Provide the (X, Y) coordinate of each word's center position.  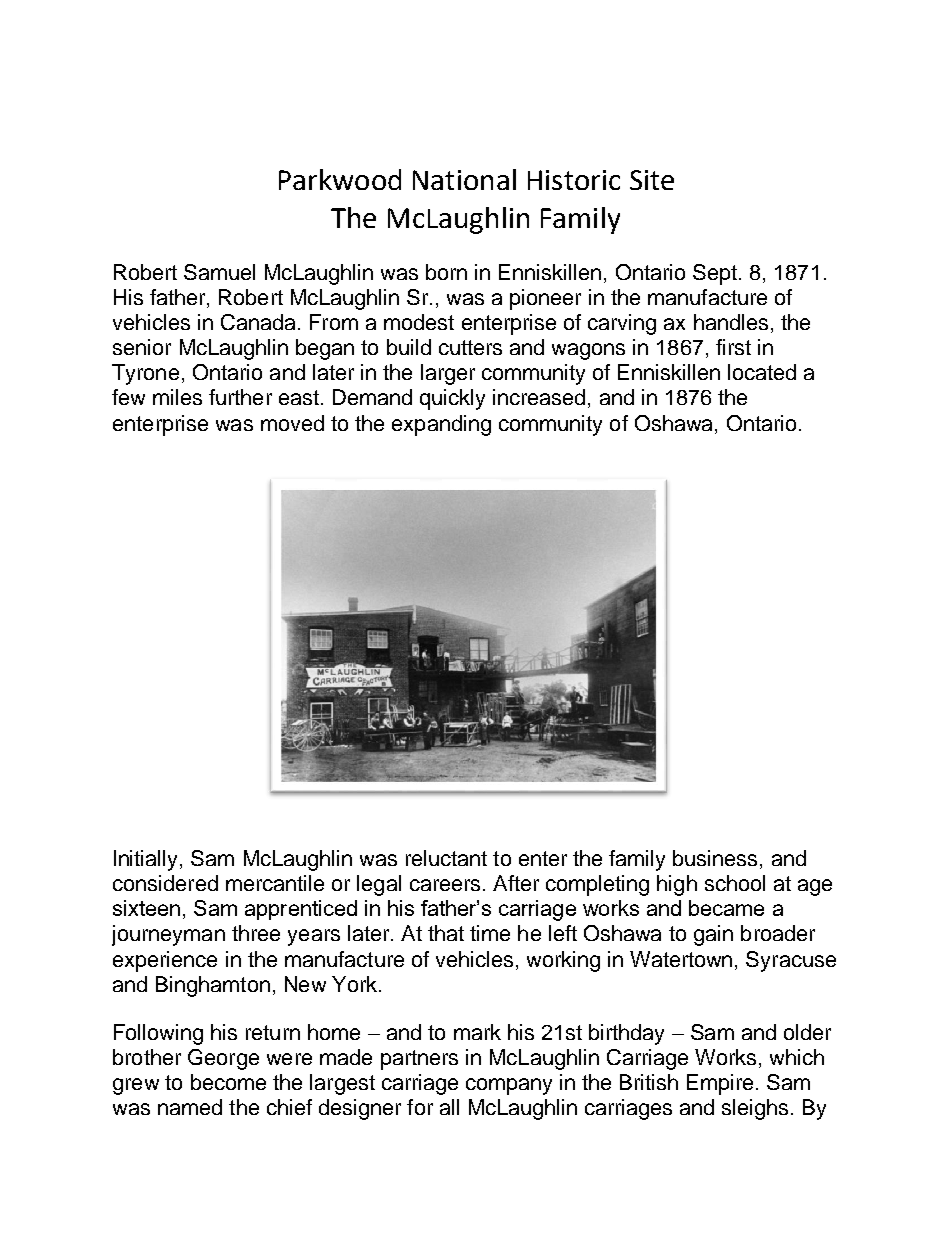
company (509, 1086)
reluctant (446, 858)
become (228, 1082)
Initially (147, 860)
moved (292, 423)
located (762, 372)
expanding (441, 425)
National (464, 179)
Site (652, 180)
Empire (720, 1084)
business (715, 858)
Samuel (219, 272)
